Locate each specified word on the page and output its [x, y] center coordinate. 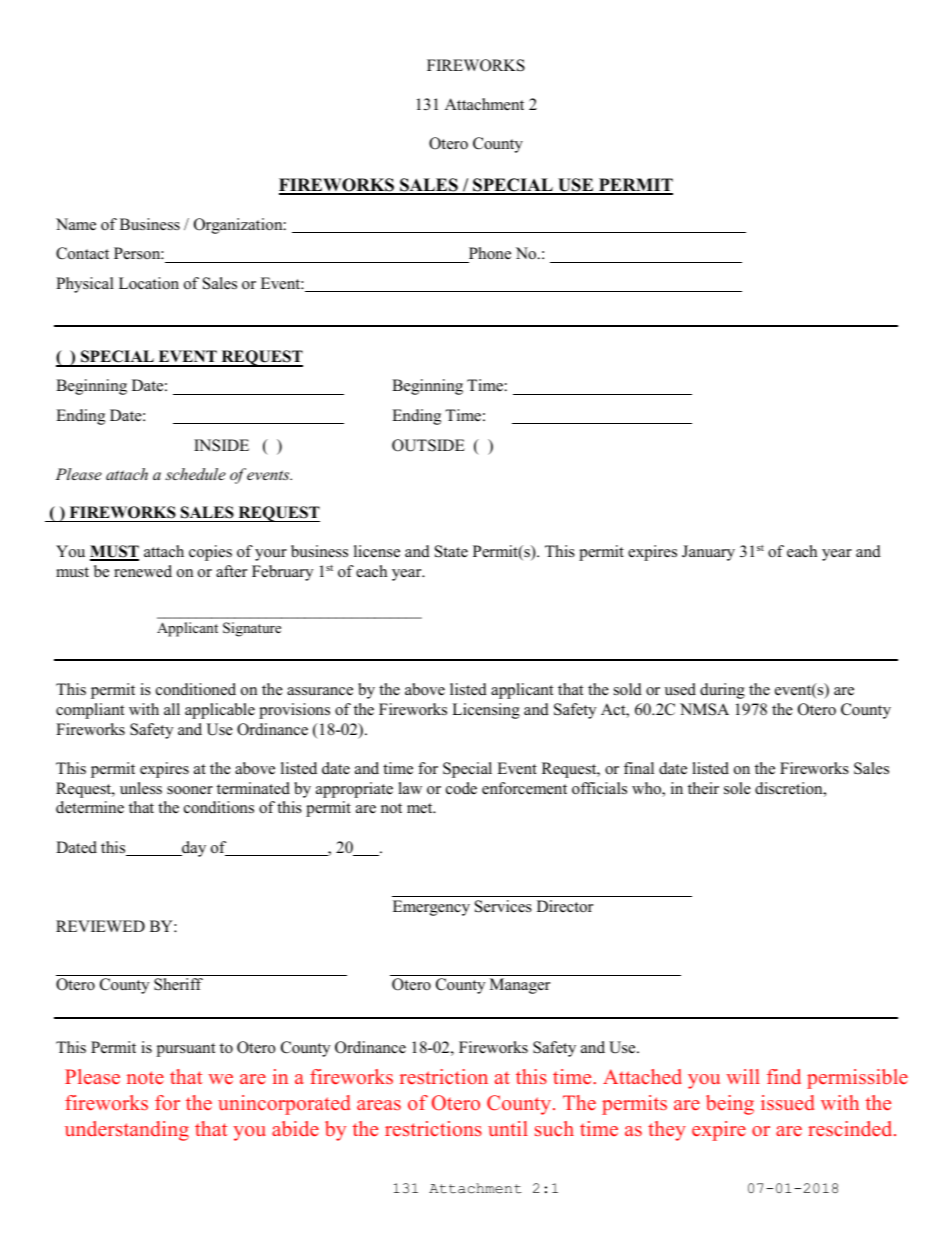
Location [149, 283]
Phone [489, 255]
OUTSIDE [428, 445]
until [508, 1128]
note [145, 1077]
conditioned [196, 689]
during [722, 691]
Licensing [486, 711]
